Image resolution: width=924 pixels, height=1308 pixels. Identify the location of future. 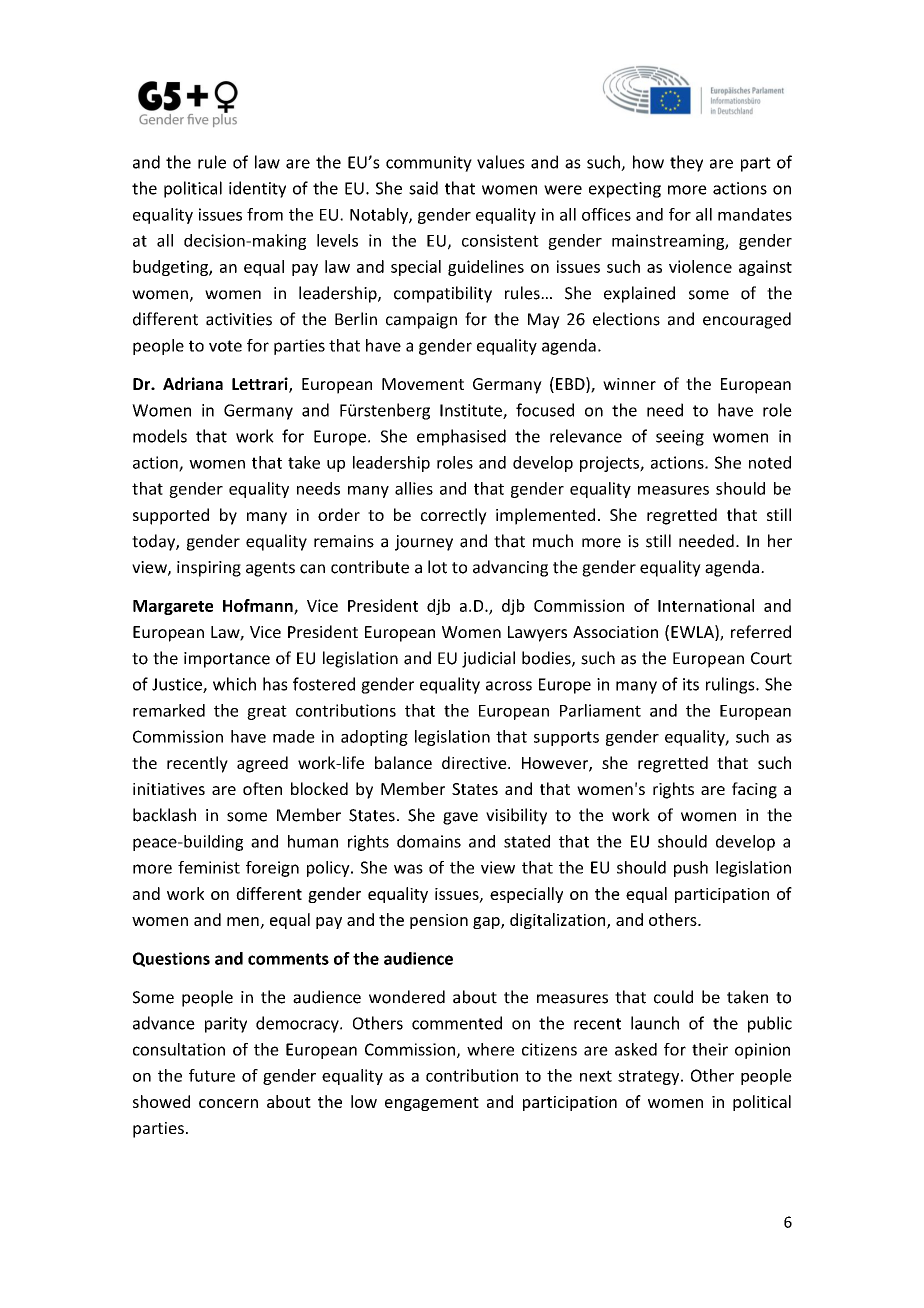
(212, 1075).
